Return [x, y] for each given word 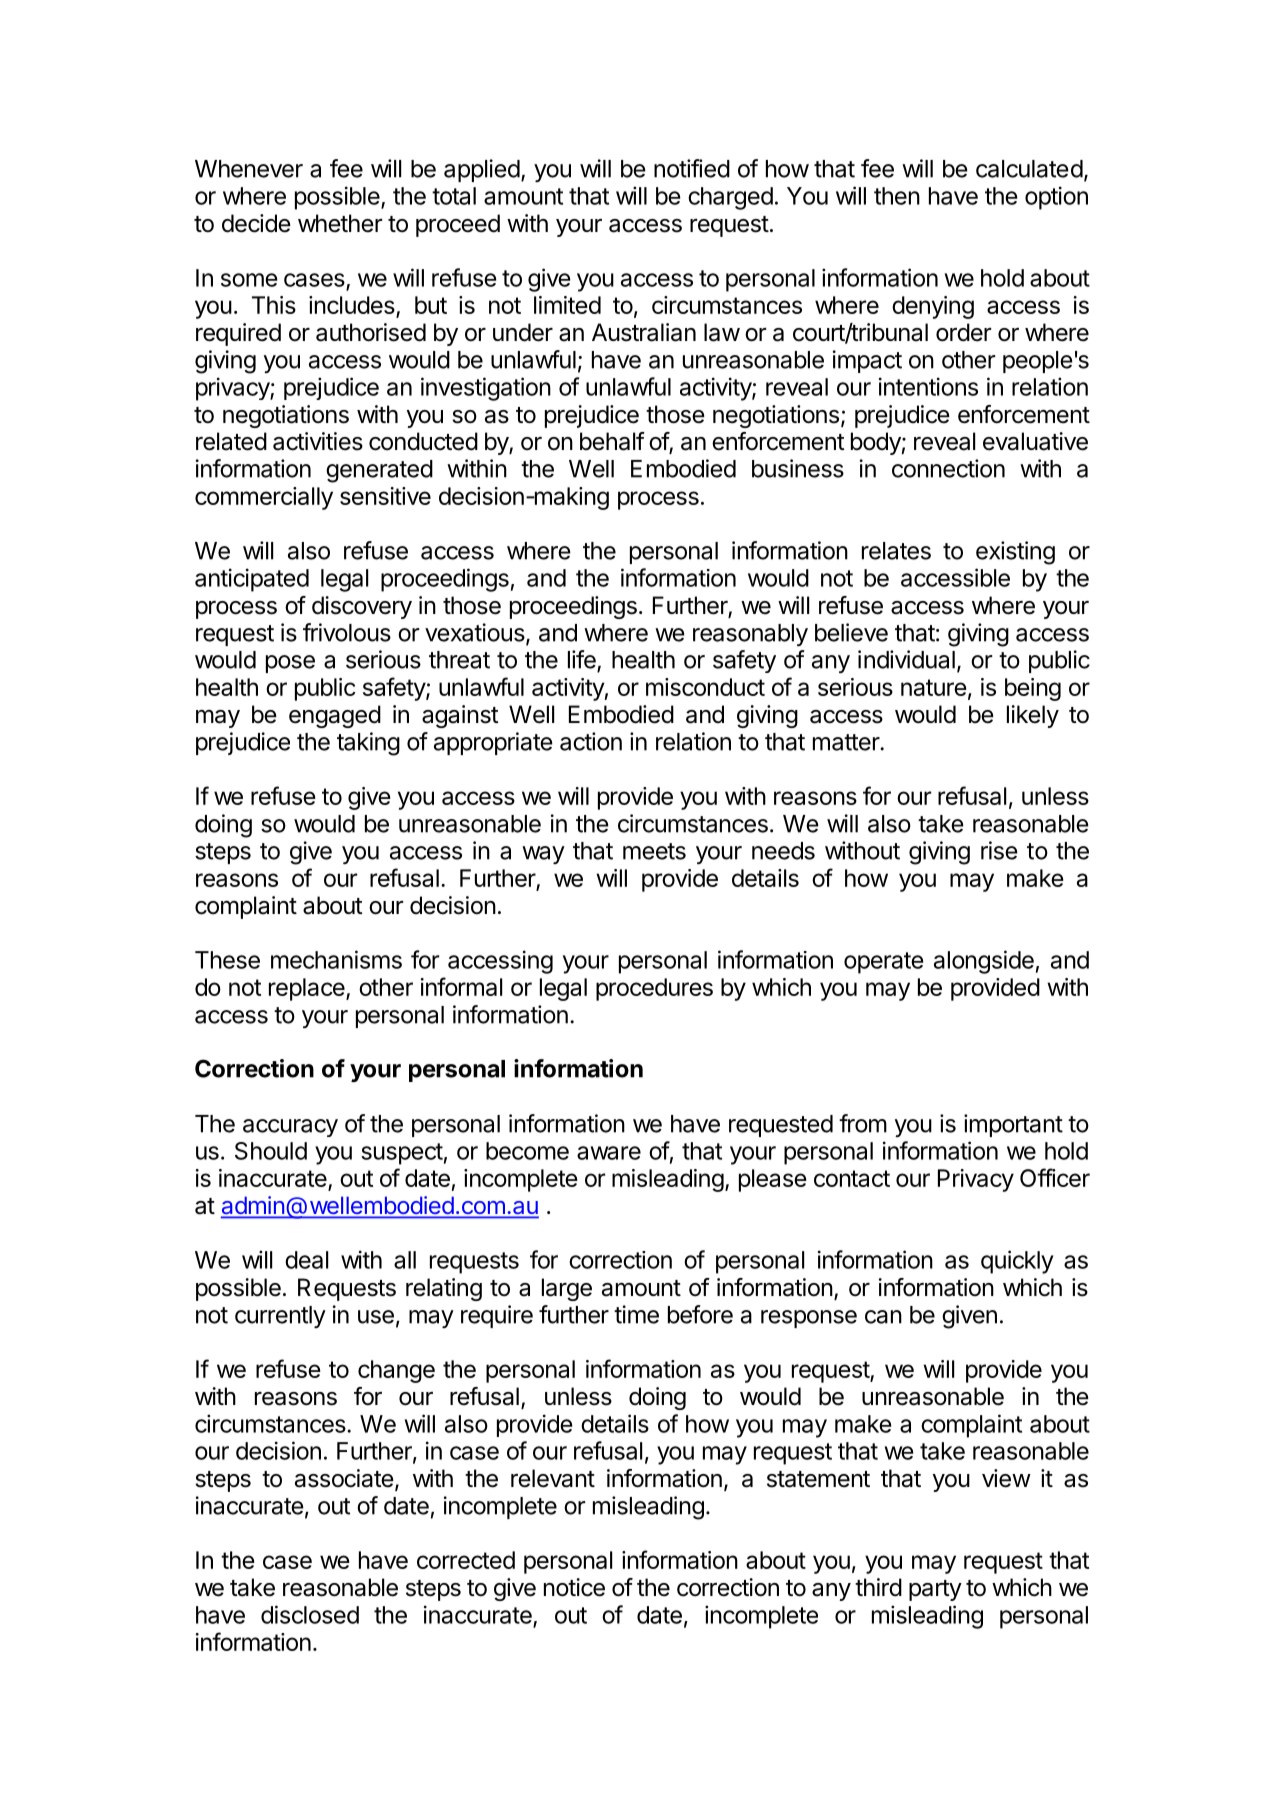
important [1013, 1125]
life [583, 660]
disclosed [310, 1614]
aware [609, 1153]
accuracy [290, 1128]
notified [692, 168]
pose [290, 664]
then [897, 196]
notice [574, 1587]
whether [340, 223]
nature [934, 687]
